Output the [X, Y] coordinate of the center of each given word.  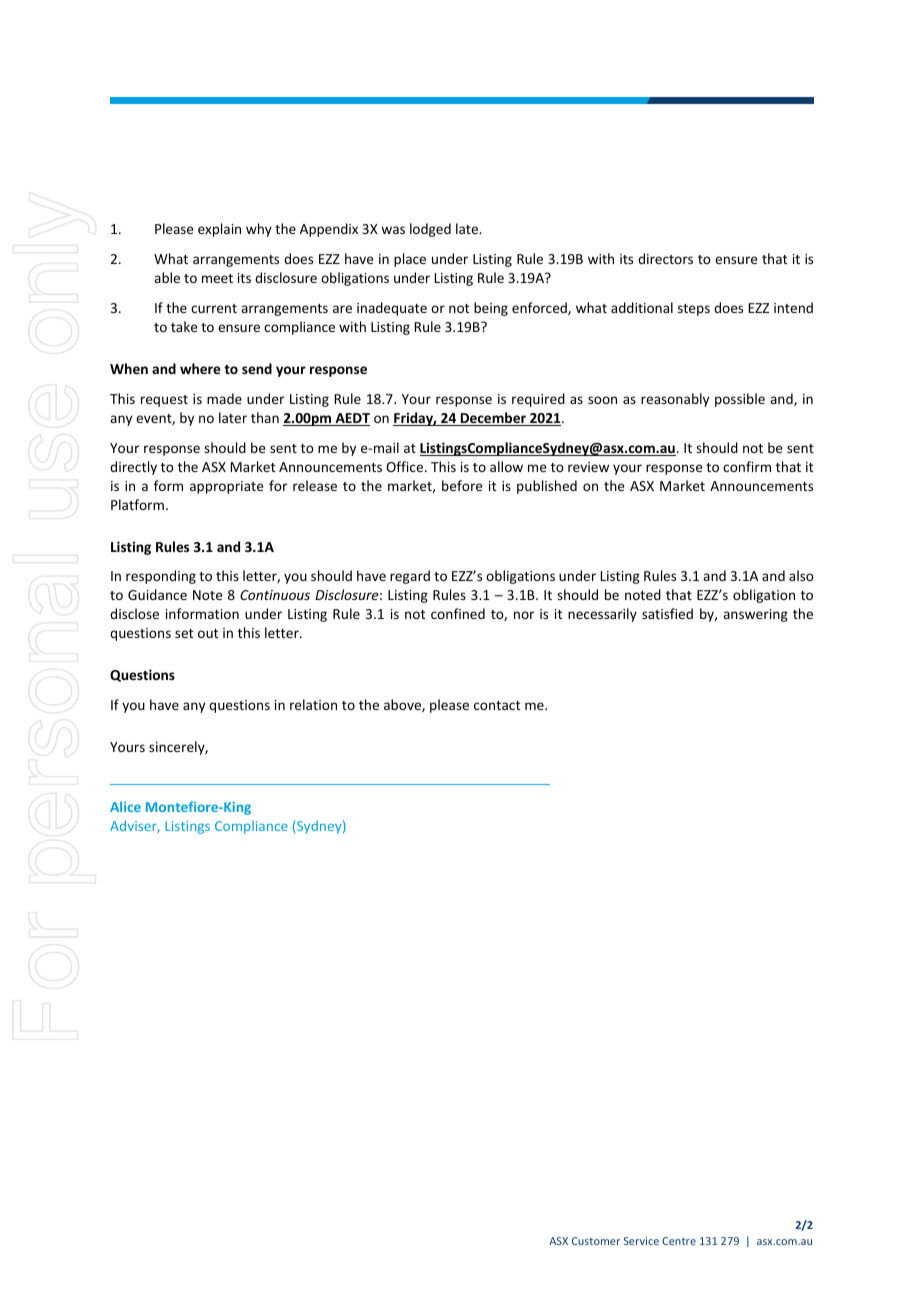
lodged [430, 230]
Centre [679, 1241]
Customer [596, 1241]
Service [641, 1241]
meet [217, 278]
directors [665, 258]
